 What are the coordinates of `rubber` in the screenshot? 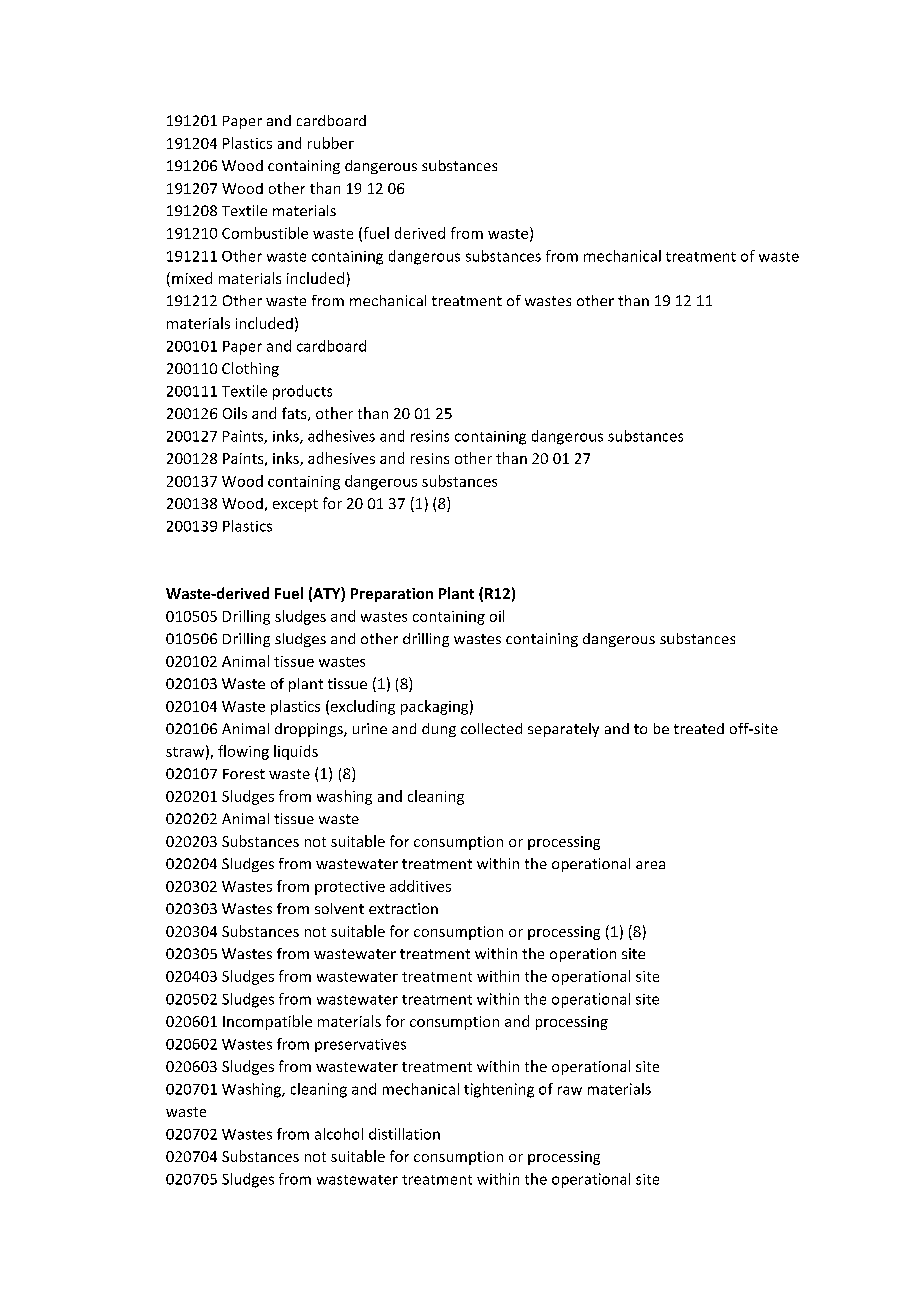 It's located at (331, 143).
